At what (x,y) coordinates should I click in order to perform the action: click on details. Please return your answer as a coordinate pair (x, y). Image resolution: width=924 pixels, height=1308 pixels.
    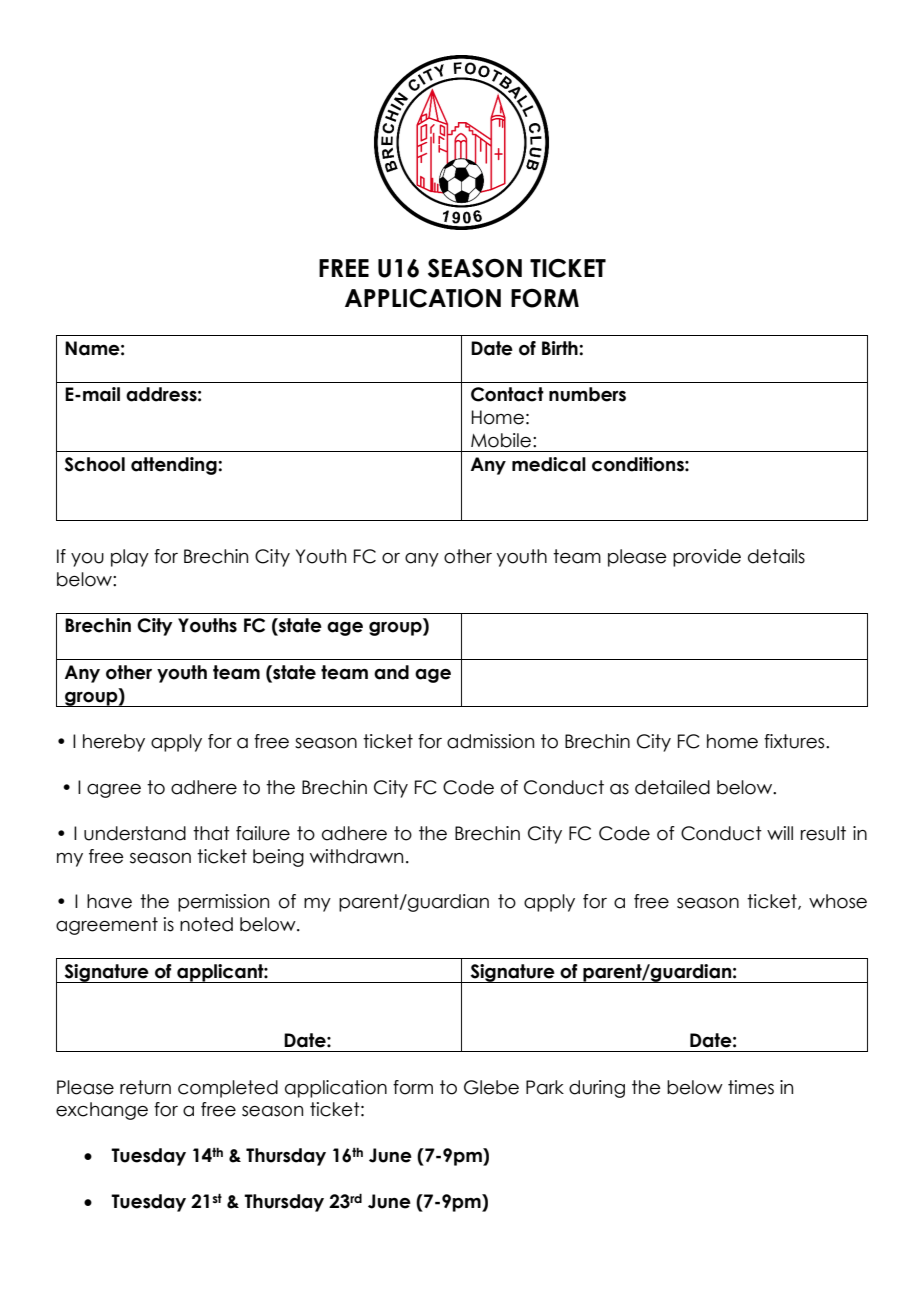
    Looking at the image, I should click on (776, 556).
